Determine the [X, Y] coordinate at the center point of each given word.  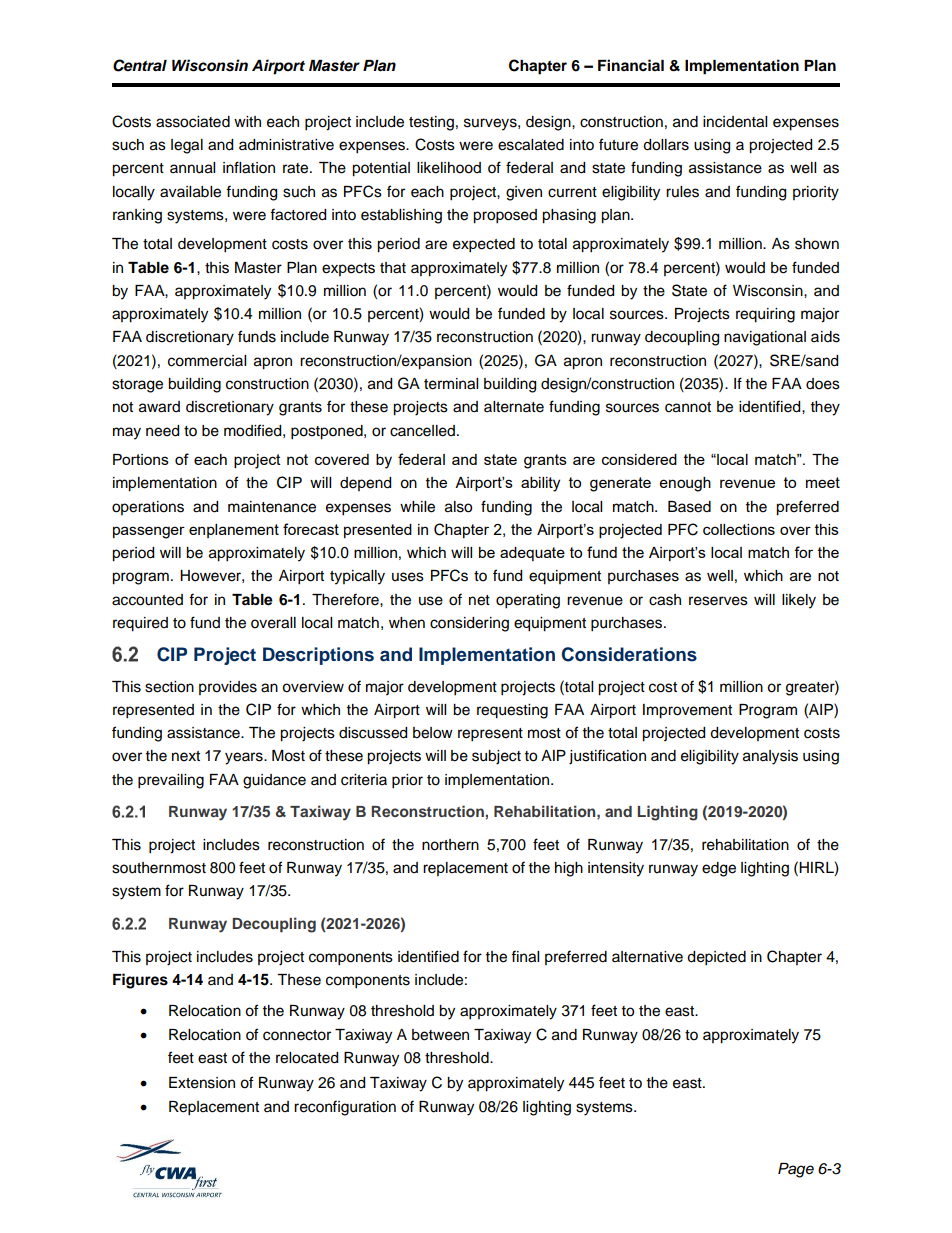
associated [193, 122]
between [440, 1035]
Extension [202, 1083]
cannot [688, 407]
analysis [770, 757]
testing [431, 123]
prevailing [171, 781]
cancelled [422, 431]
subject [496, 757]
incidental [735, 122]
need [162, 431]
